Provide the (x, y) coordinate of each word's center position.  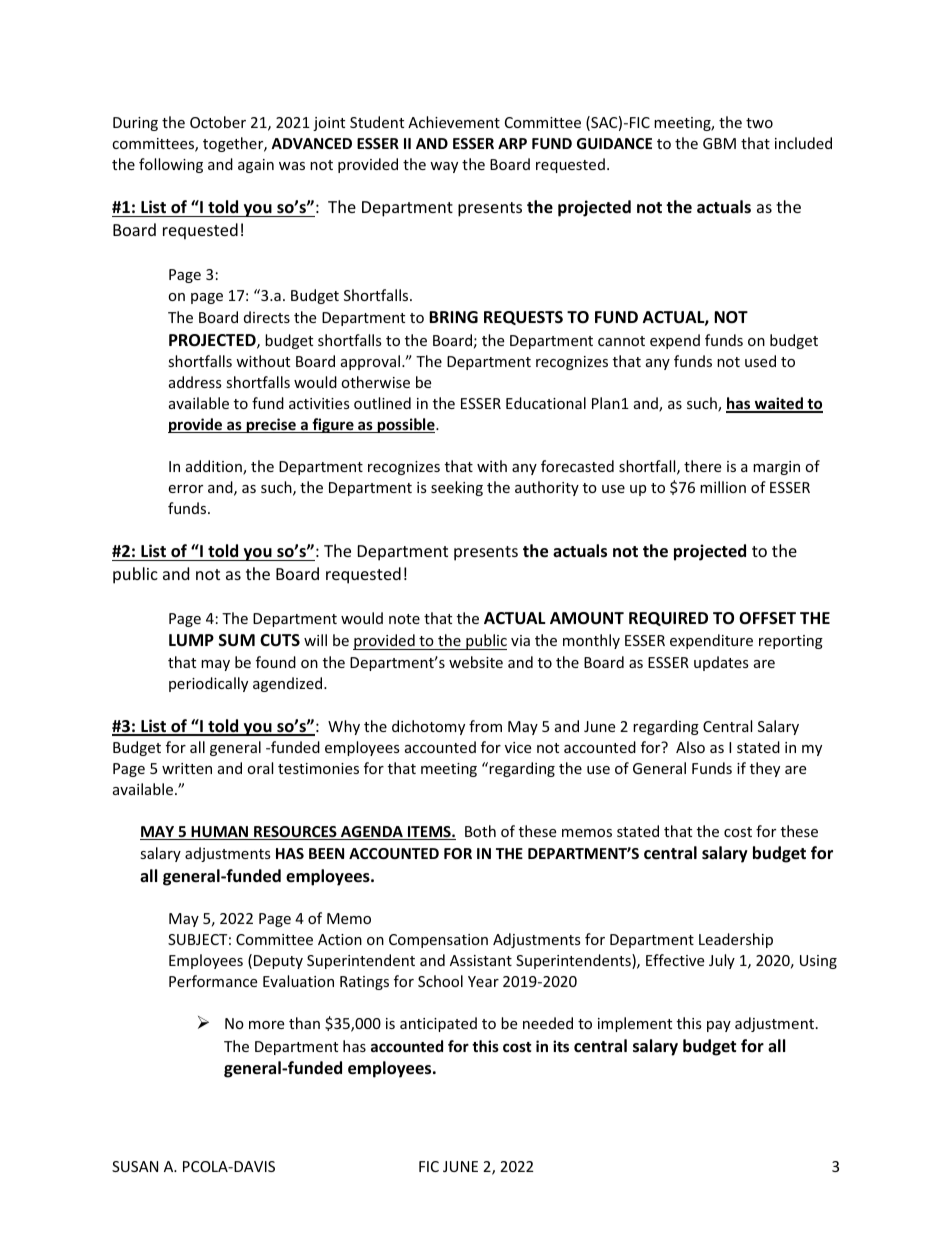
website (476, 662)
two (759, 123)
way (444, 167)
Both (480, 831)
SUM (237, 640)
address (195, 382)
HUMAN (220, 833)
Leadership (736, 940)
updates (721, 663)
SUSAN (135, 1166)
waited (778, 404)
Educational (546, 403)
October (218, 122)
